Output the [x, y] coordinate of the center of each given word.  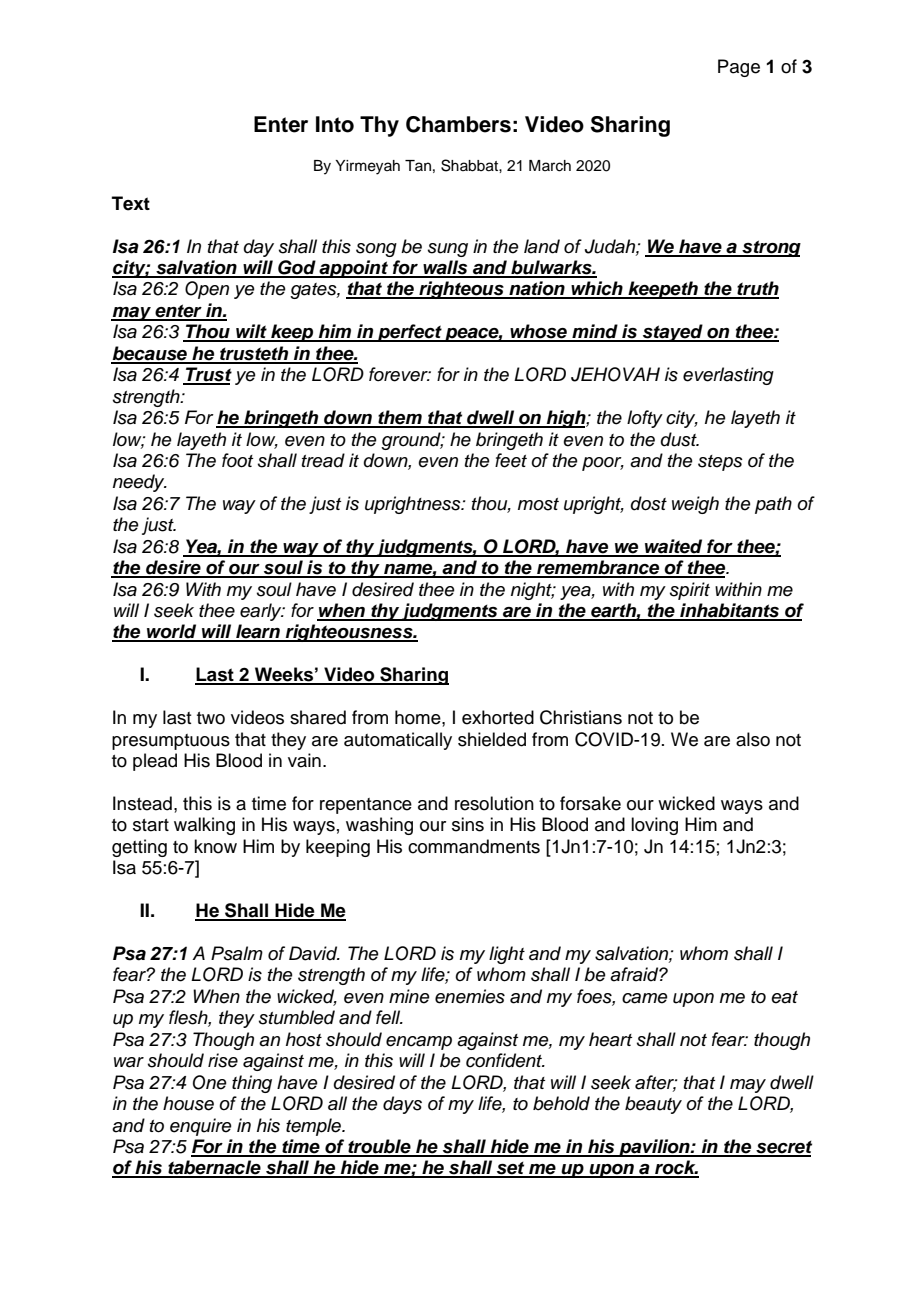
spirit [690, 591]
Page [739, 68]
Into [335, 124]
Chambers [458, 124]
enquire [201, 1127]
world [172, 632]
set [510, 1169]
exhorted [498, 717]
